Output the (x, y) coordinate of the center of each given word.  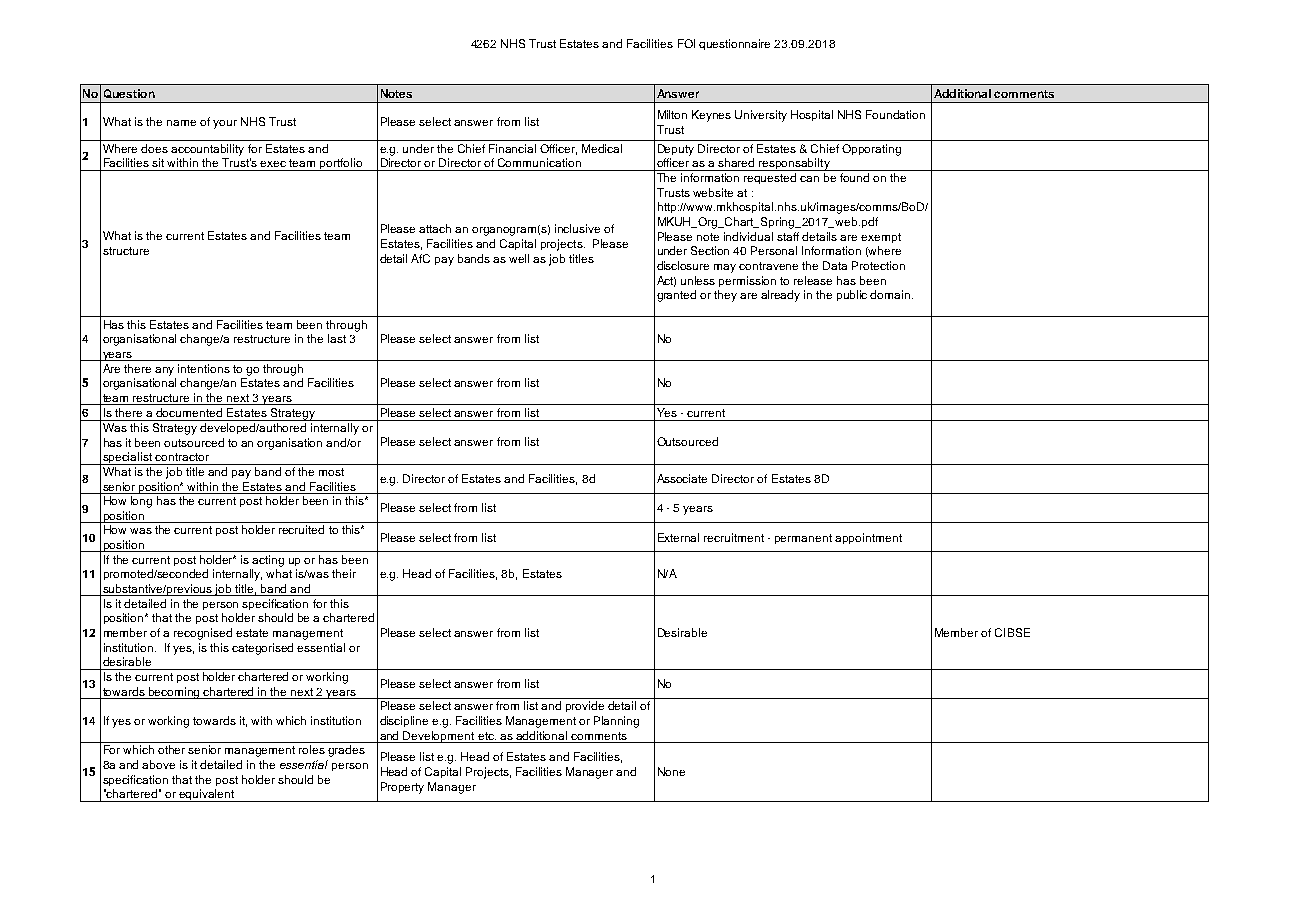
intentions (204, 368)
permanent (803, 539)
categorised (262, 649)
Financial (512, 148)
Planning (616, 722)
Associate (682, 478)
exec (273, 164)
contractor (182, 457)
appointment (868, 538)
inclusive (577, 228)
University (761, 116)
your (225, 124)
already (780, 296)
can (809, 179)
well (519, 258)
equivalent (207, 795)
